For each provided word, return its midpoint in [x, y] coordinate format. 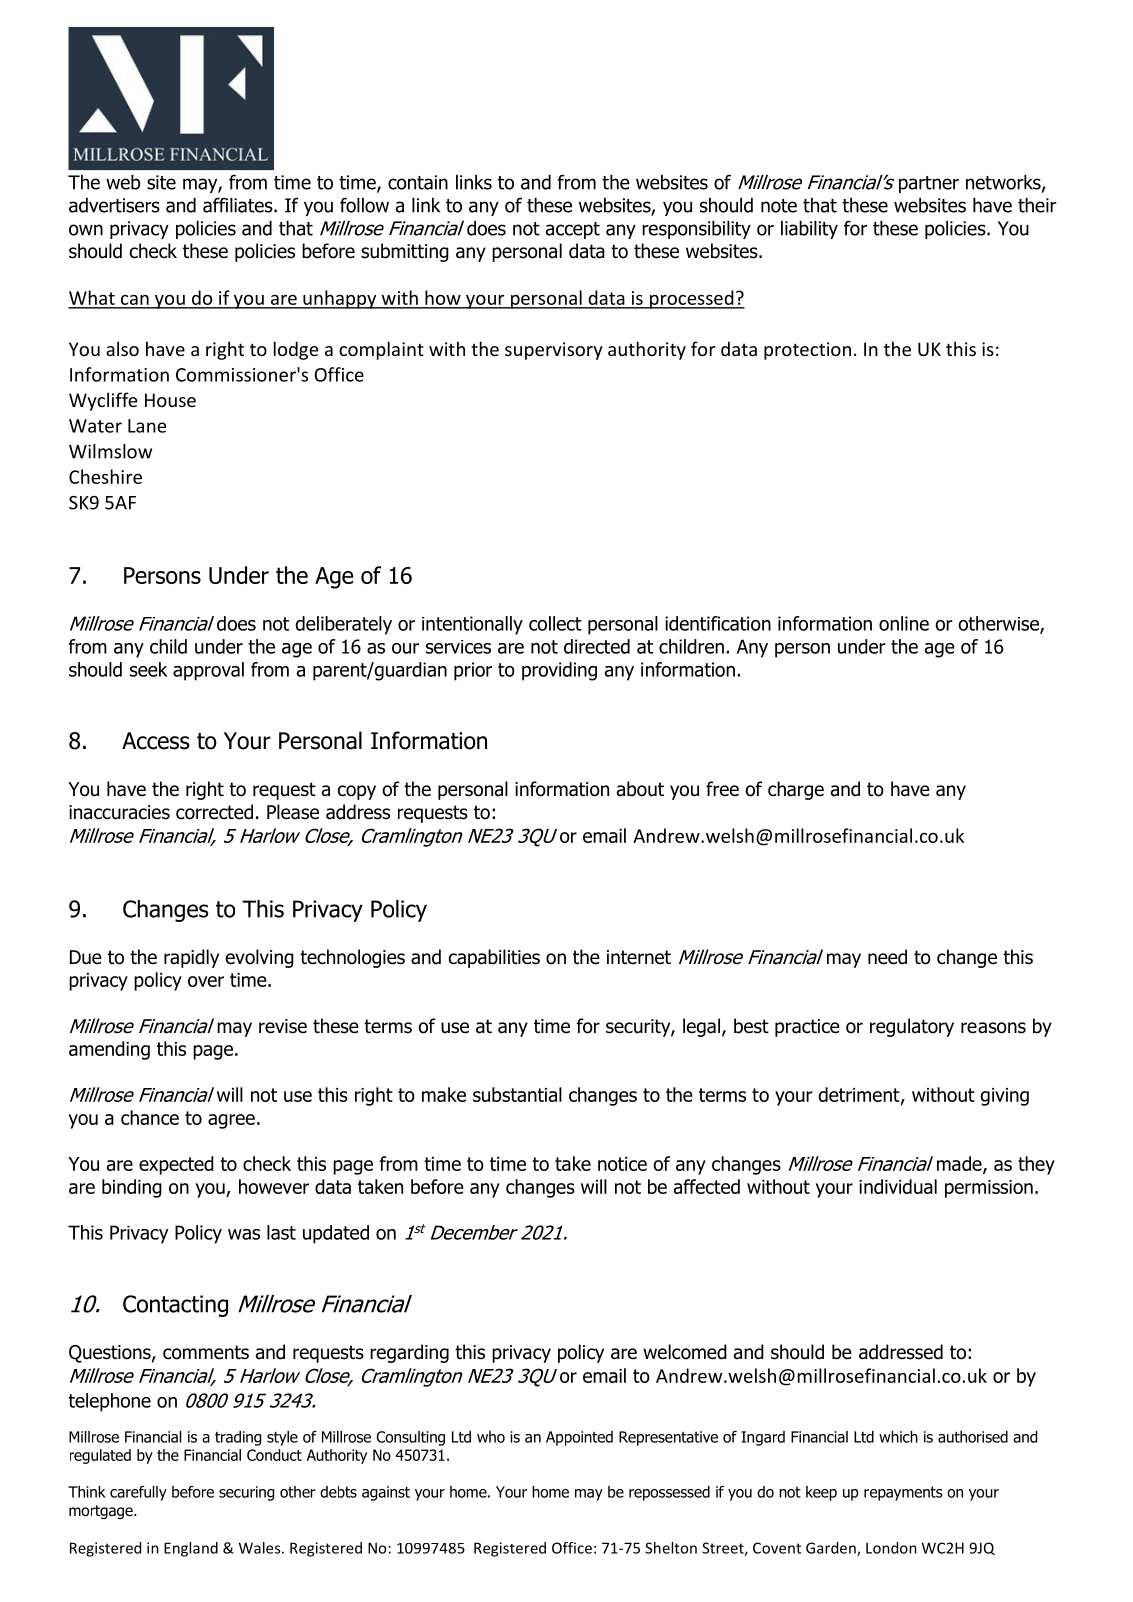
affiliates [239, 205]
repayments [903, 1493]
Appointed [579, 1438]
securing [246, 1493]
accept [573, 230]
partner [929, 184]
